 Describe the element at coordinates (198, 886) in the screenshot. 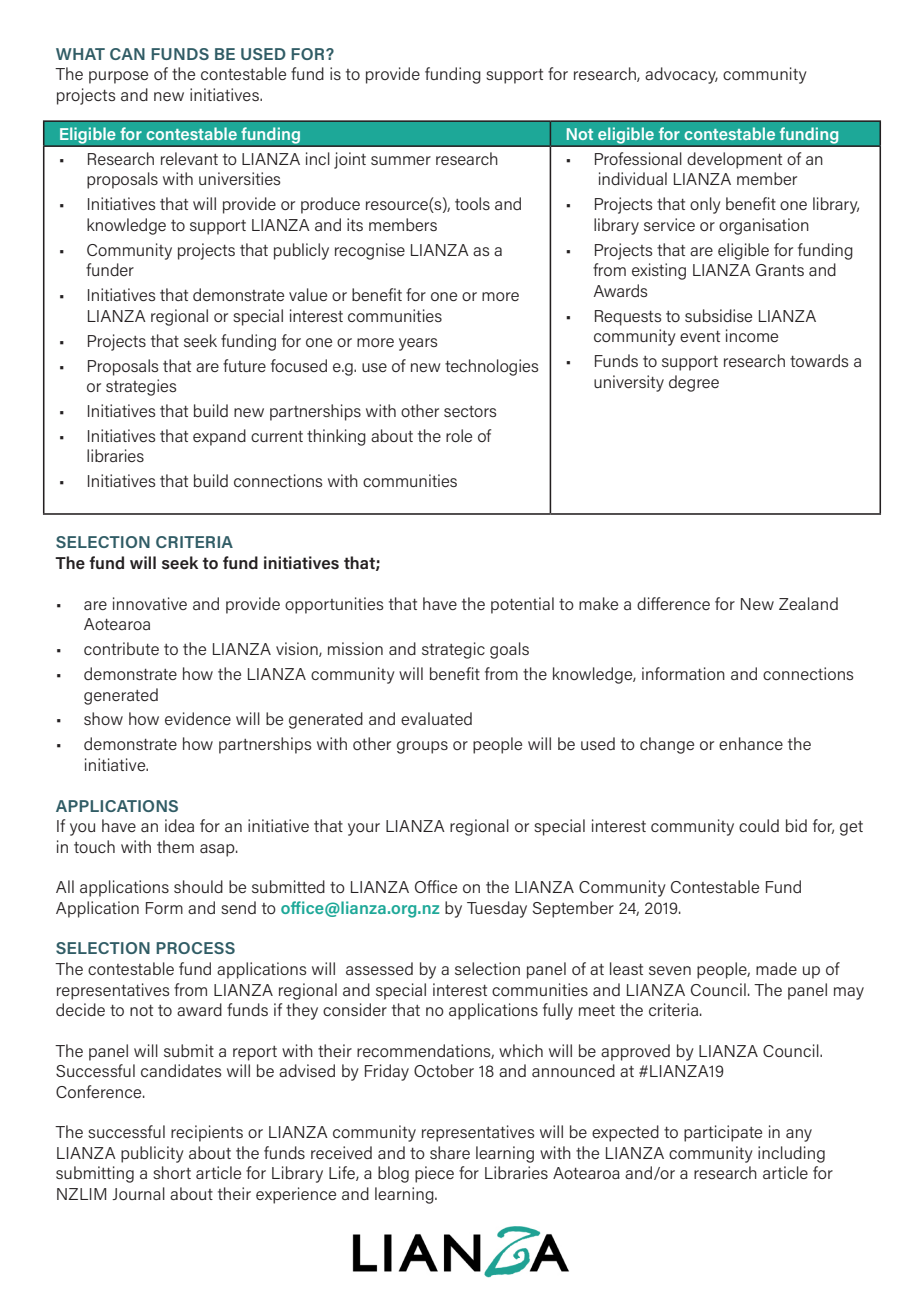

I see `should` at that location.
